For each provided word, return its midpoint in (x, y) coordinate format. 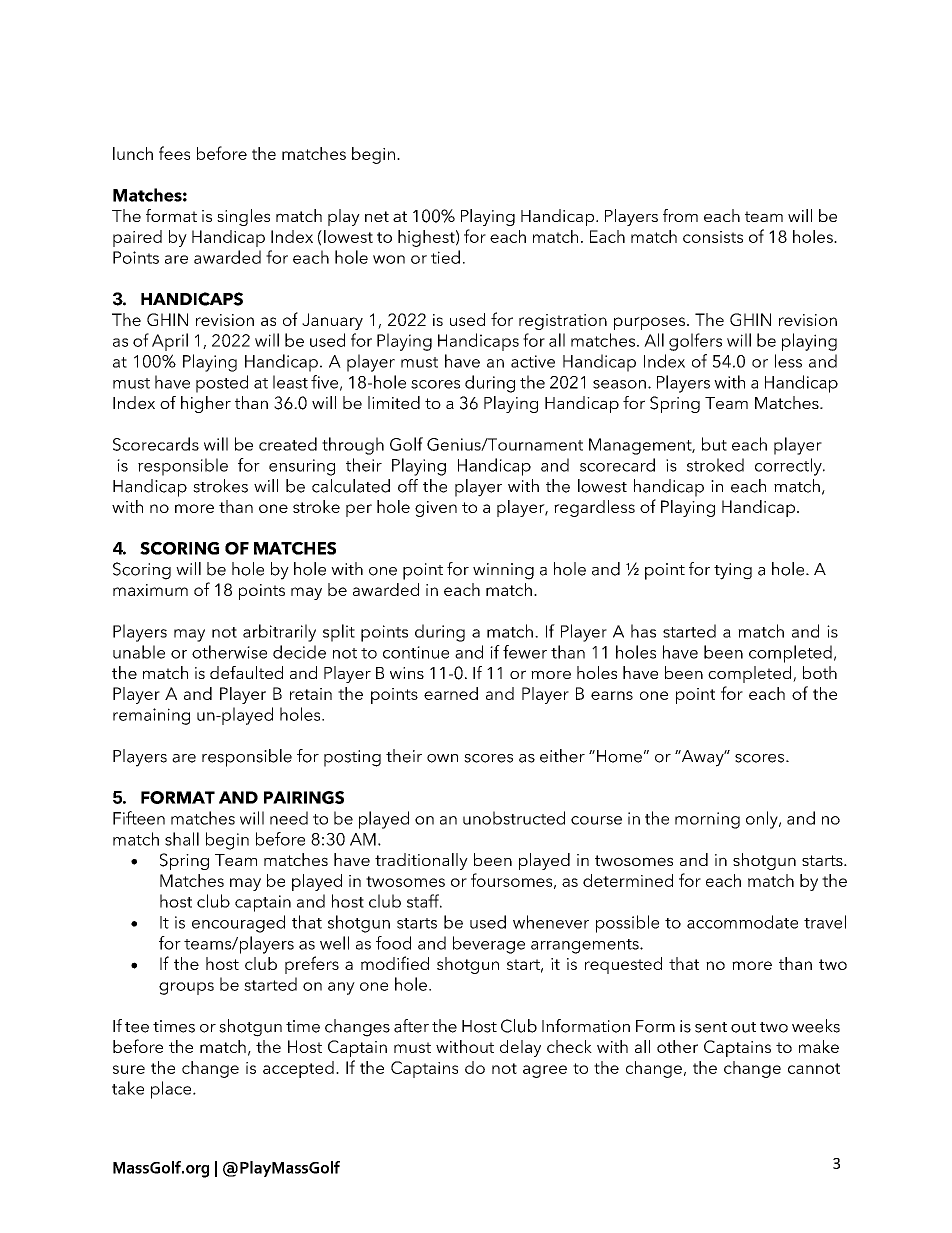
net (377, 216)
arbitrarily (279, 633)
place (172, 1090)
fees (174, 153)
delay (520, 1048)
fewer (525, 652)
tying (733, 571)
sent (711, 1027)
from (680, 215)
